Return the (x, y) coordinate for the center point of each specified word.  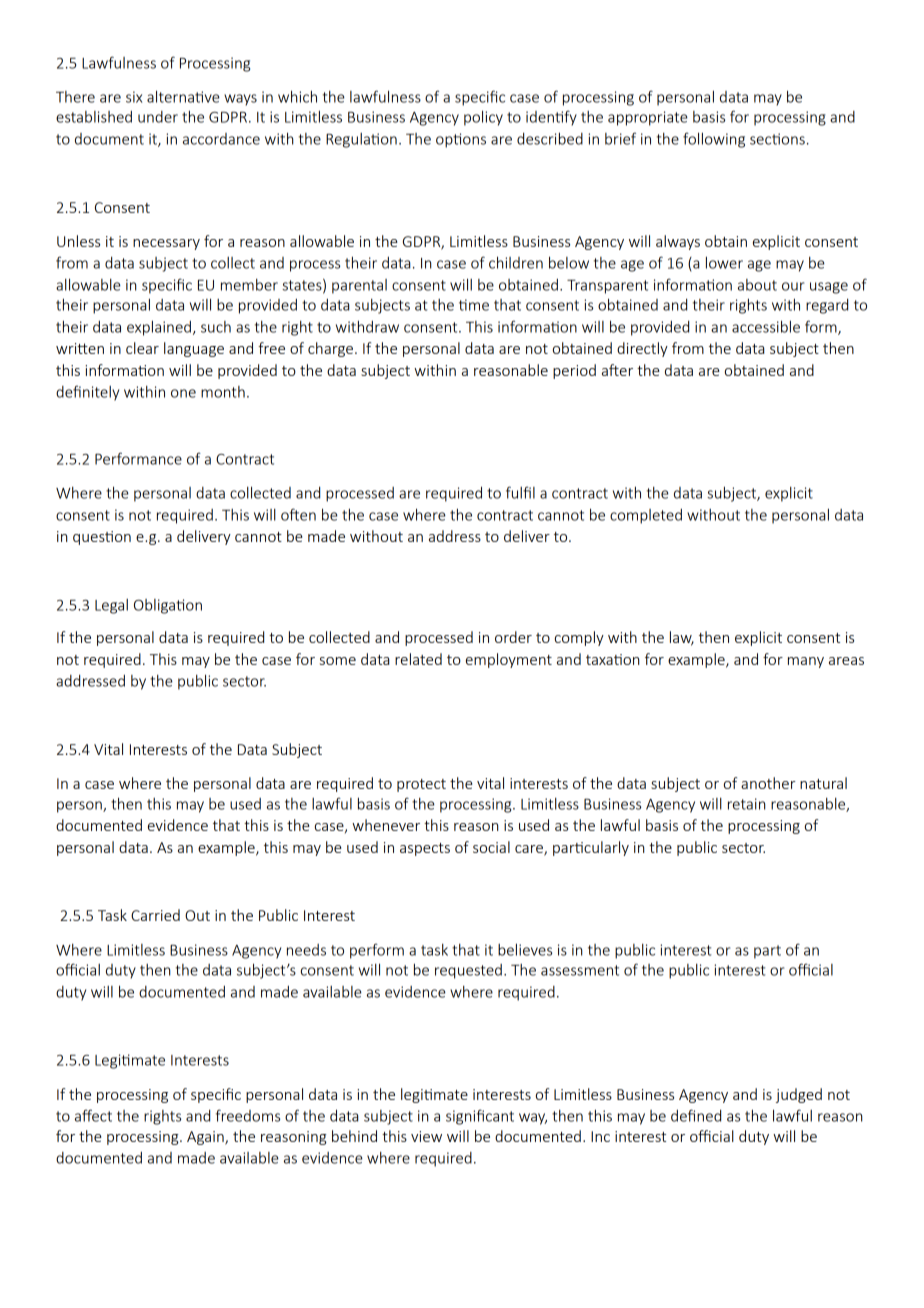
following (714, 140)
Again (206, 1138)
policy (483, 118)
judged (799, 1095)
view (426, 1136)
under (158, 117)
